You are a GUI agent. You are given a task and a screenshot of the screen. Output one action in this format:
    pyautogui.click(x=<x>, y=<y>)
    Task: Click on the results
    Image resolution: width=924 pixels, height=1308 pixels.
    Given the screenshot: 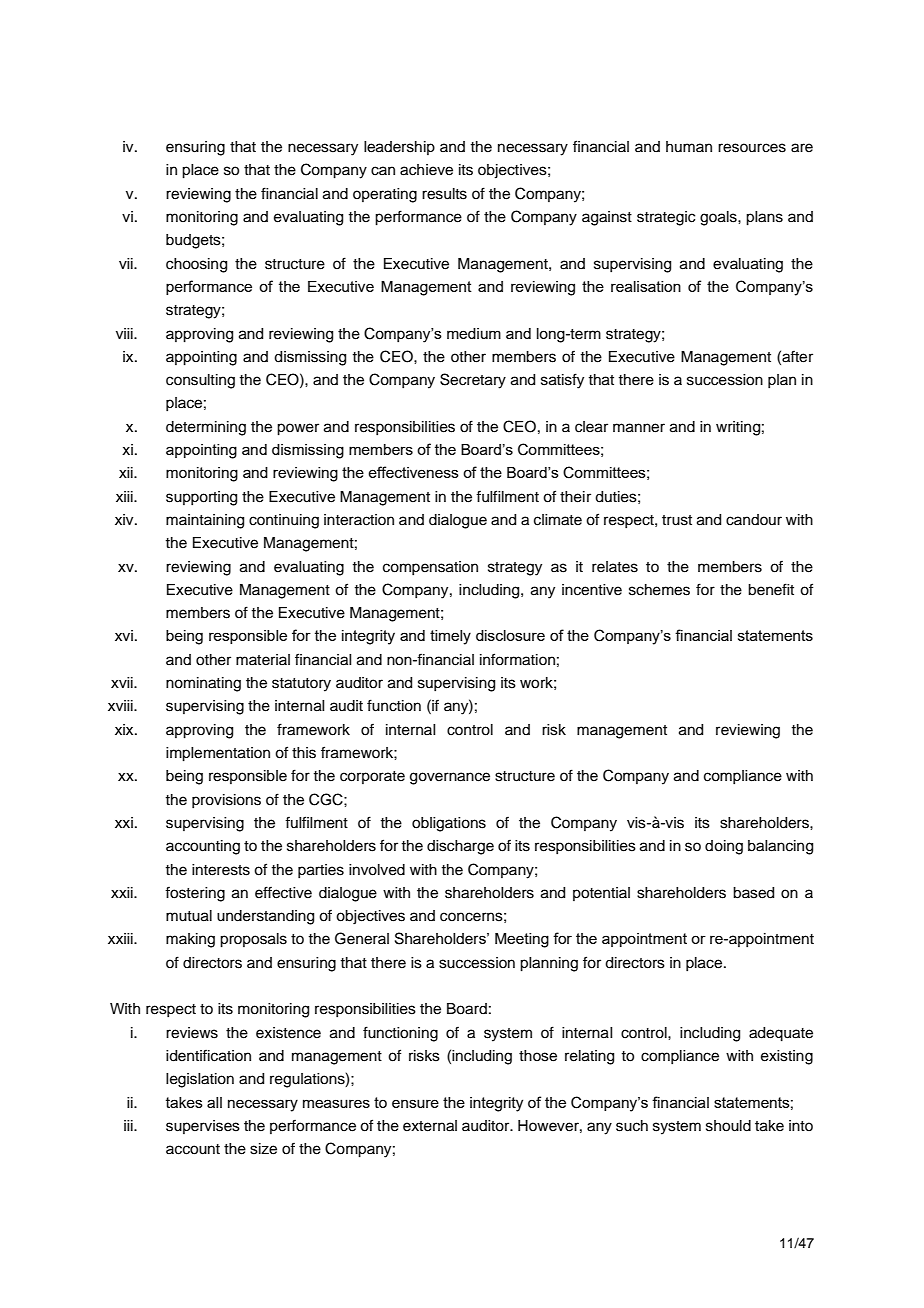 What is the action you would take?
    pyautogui.click(x=444, y=194)
